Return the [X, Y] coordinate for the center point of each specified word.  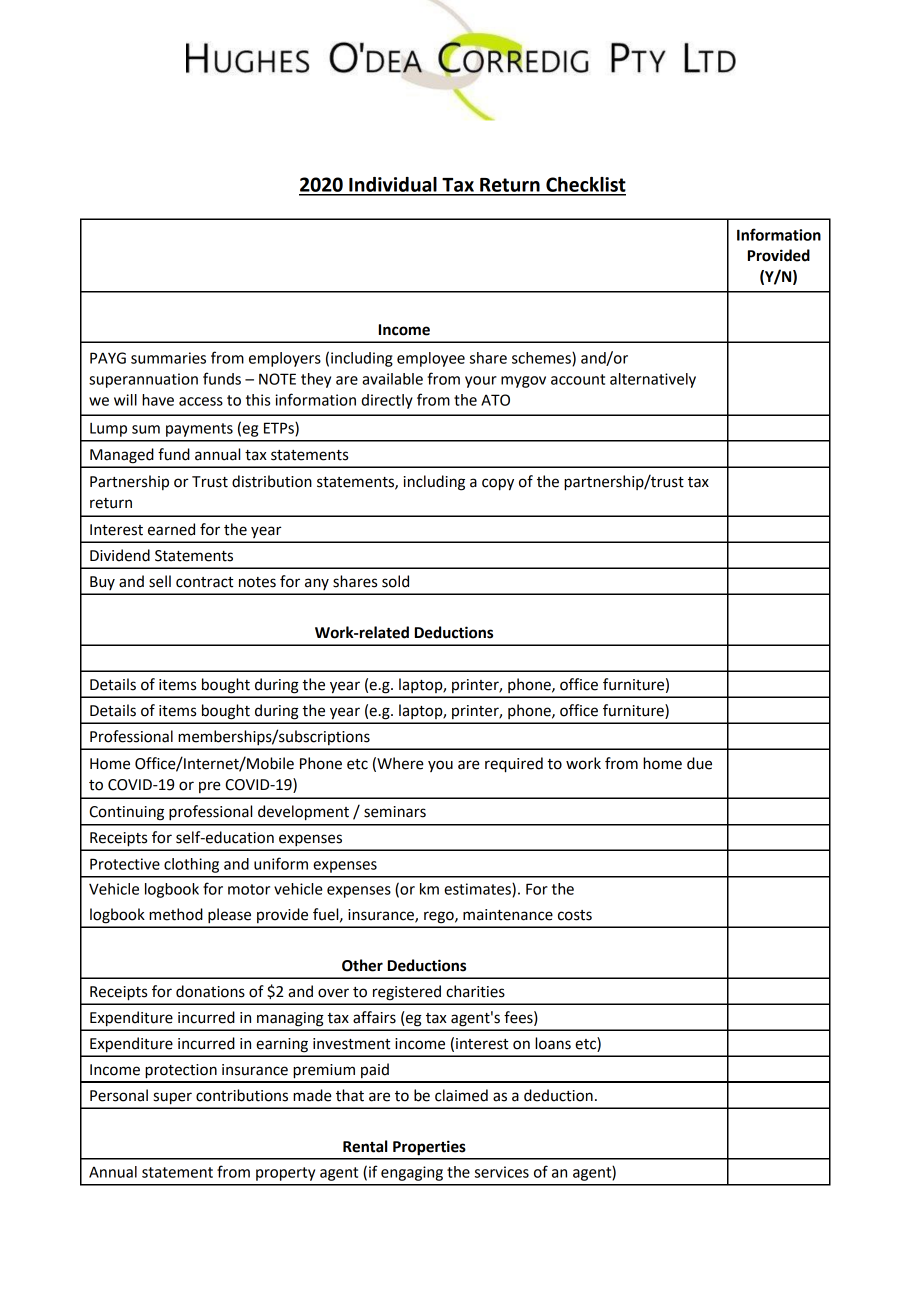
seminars [395, 812]
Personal [119, 1095]
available [392, 379]
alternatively [653, 380]
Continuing [126, 813]
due [699, 763]
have [158, 400]
